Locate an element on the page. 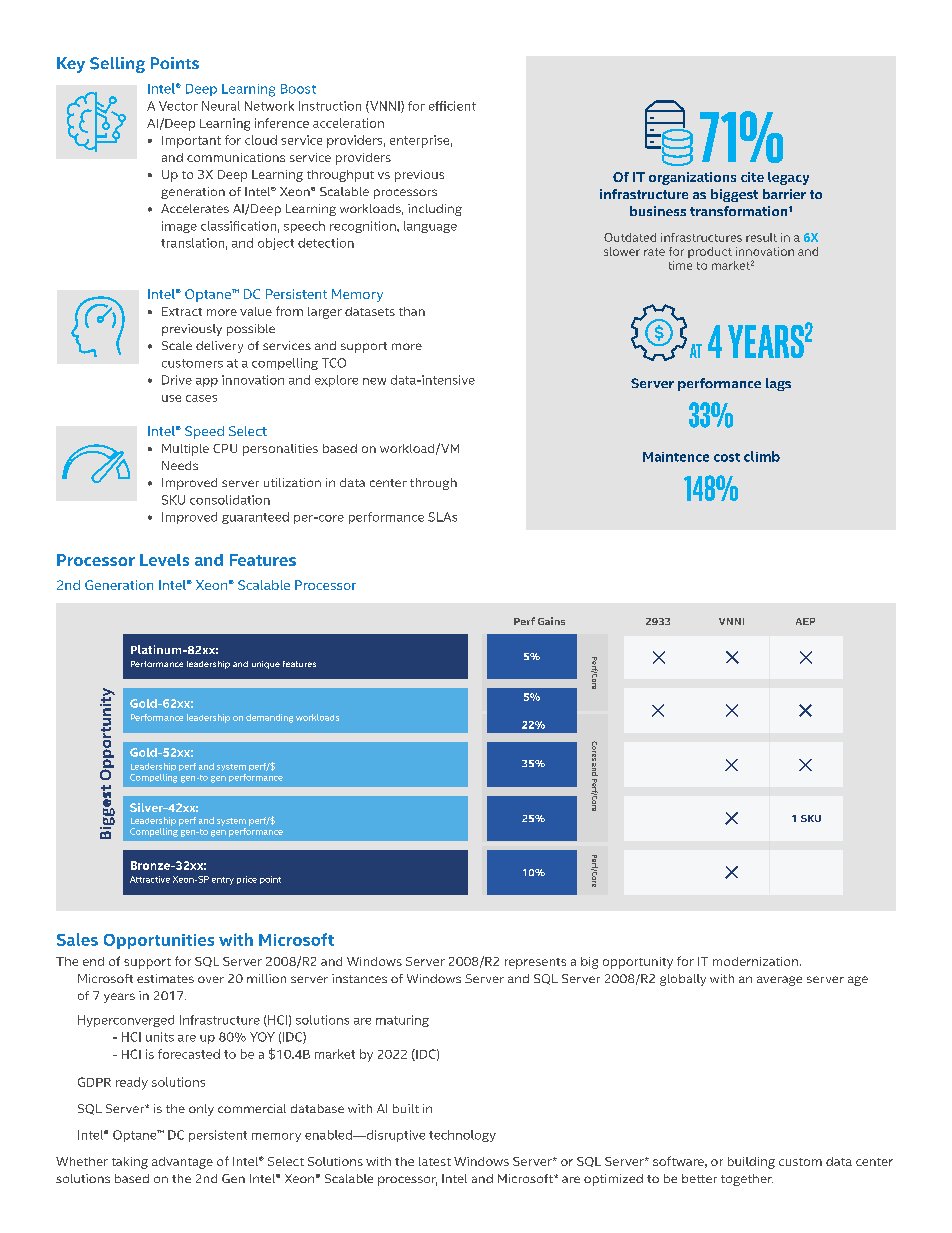 Image resolution: width=952 pixels, height=1233 pixels. modernization is located at coordinates (755, 961).
